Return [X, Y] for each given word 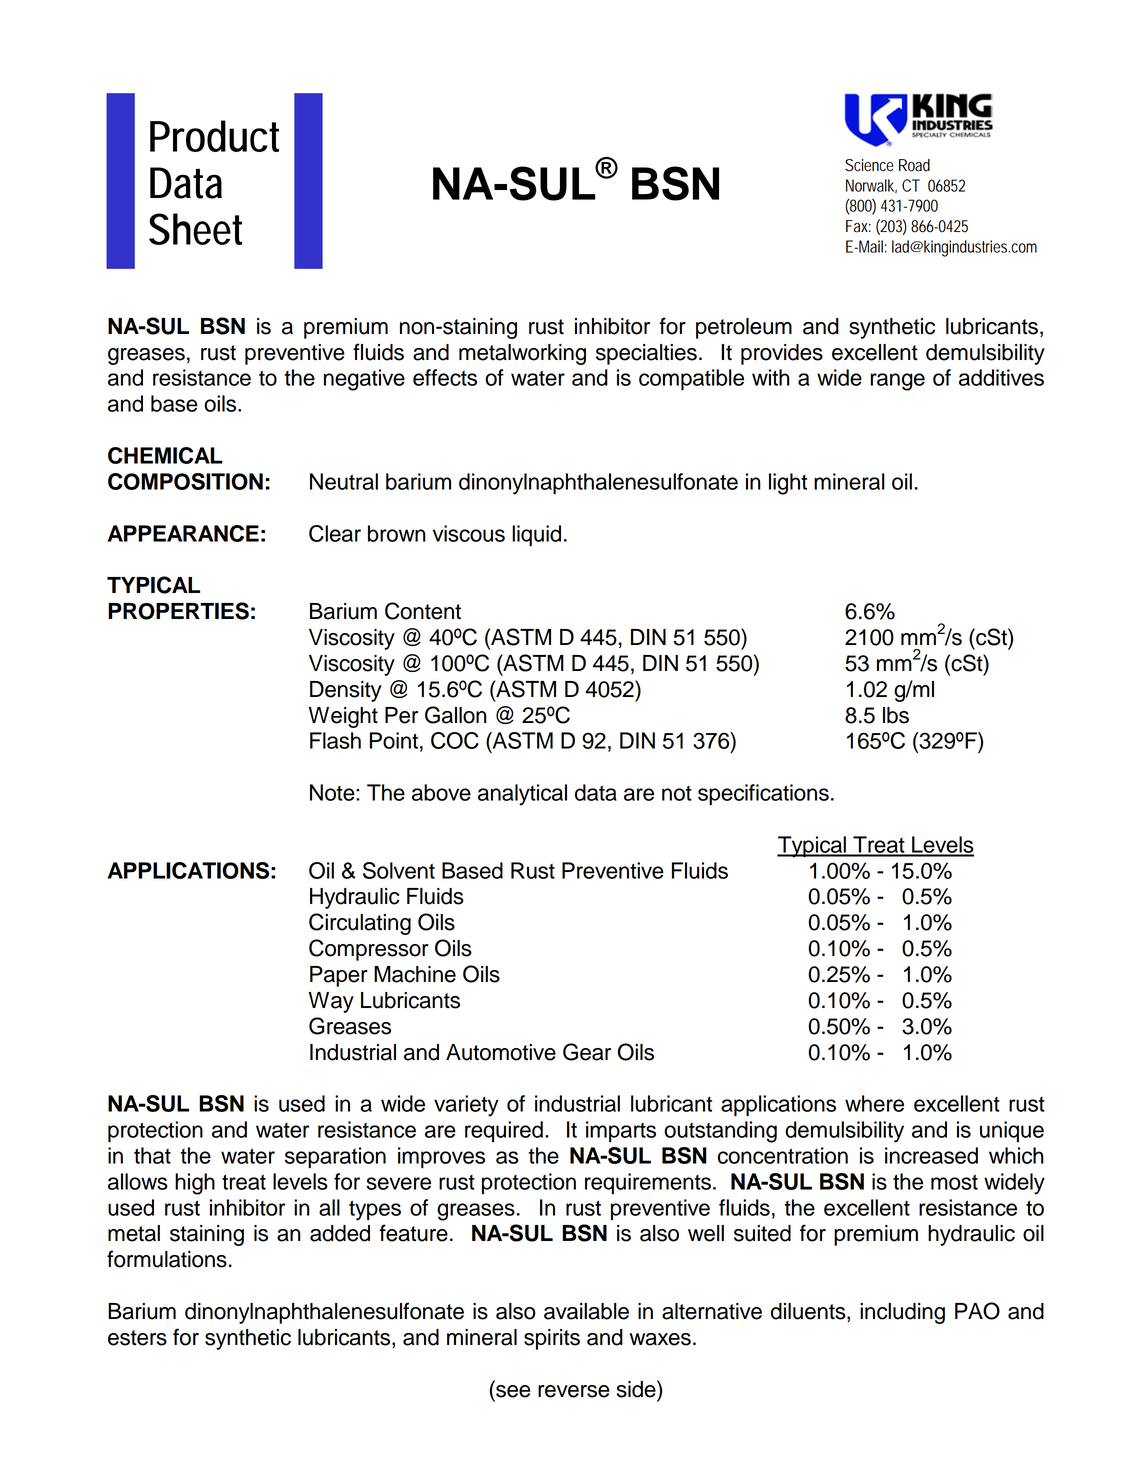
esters [137, 1338]
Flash [335, 740]
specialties [646, 354]
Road [914, 165]
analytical [522, 795]
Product [214, 136]
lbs [896, 715]
